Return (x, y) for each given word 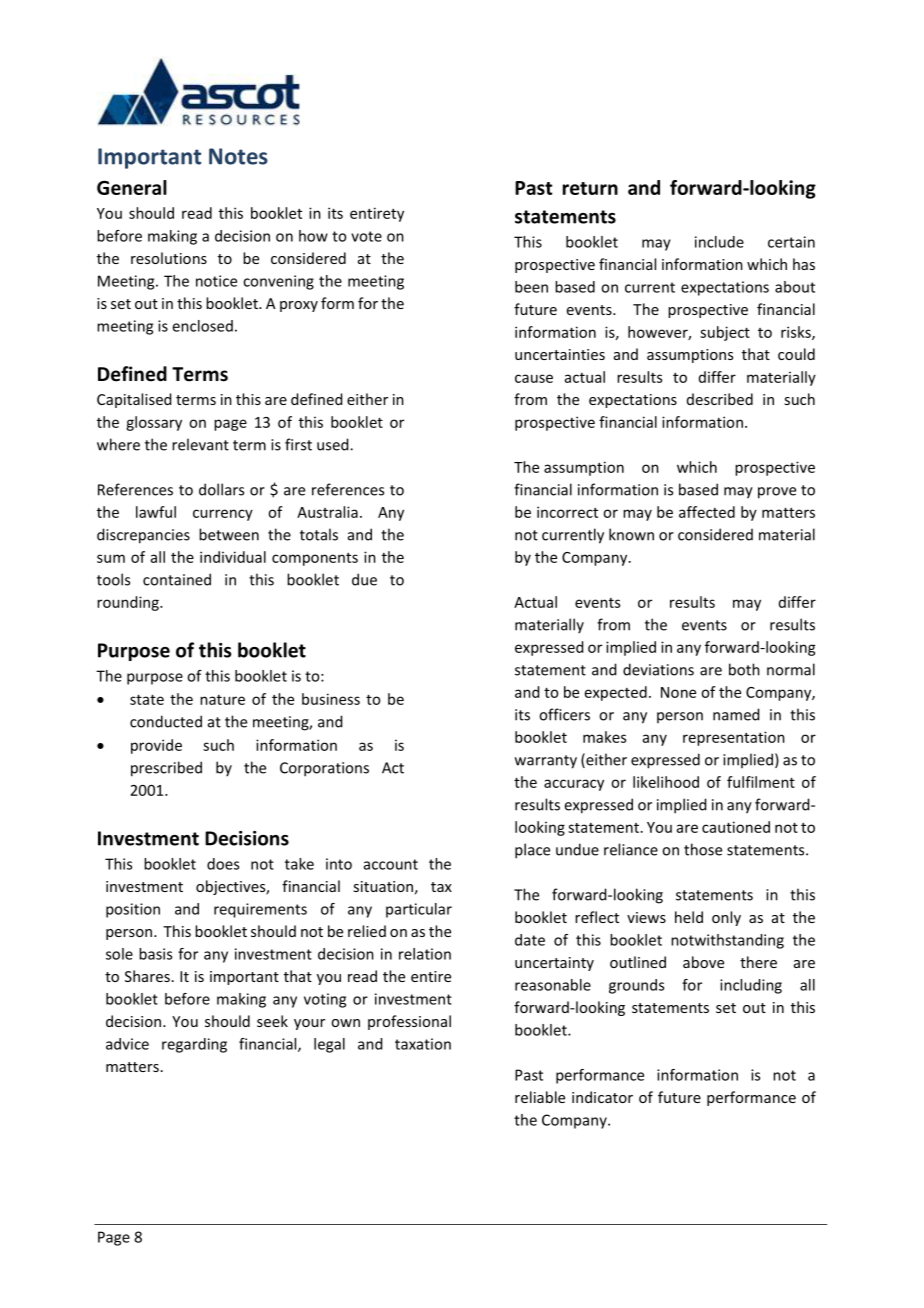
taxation (423, 1044)
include (719, 242)
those (703, 849)
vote (366, 236)
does (223, 864)
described (720, 399)
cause (534, 378)
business (331, 699)
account (391, 864)
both (744, 669)
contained (177, 579)
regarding (194, 1045)
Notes (238, 156)
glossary (154, 423)
